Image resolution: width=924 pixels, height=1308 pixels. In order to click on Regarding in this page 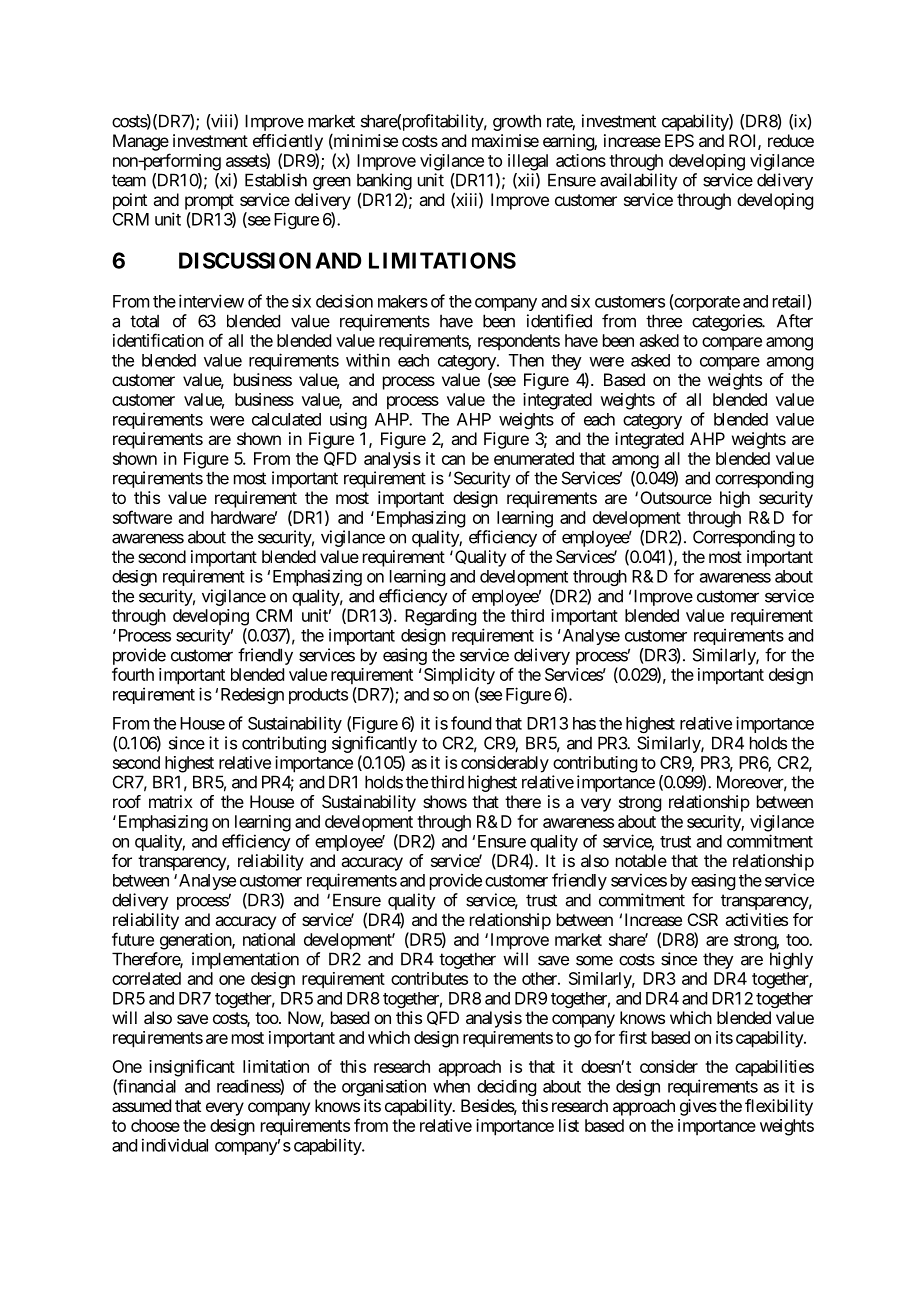, I will do `click(440, 617)`.
